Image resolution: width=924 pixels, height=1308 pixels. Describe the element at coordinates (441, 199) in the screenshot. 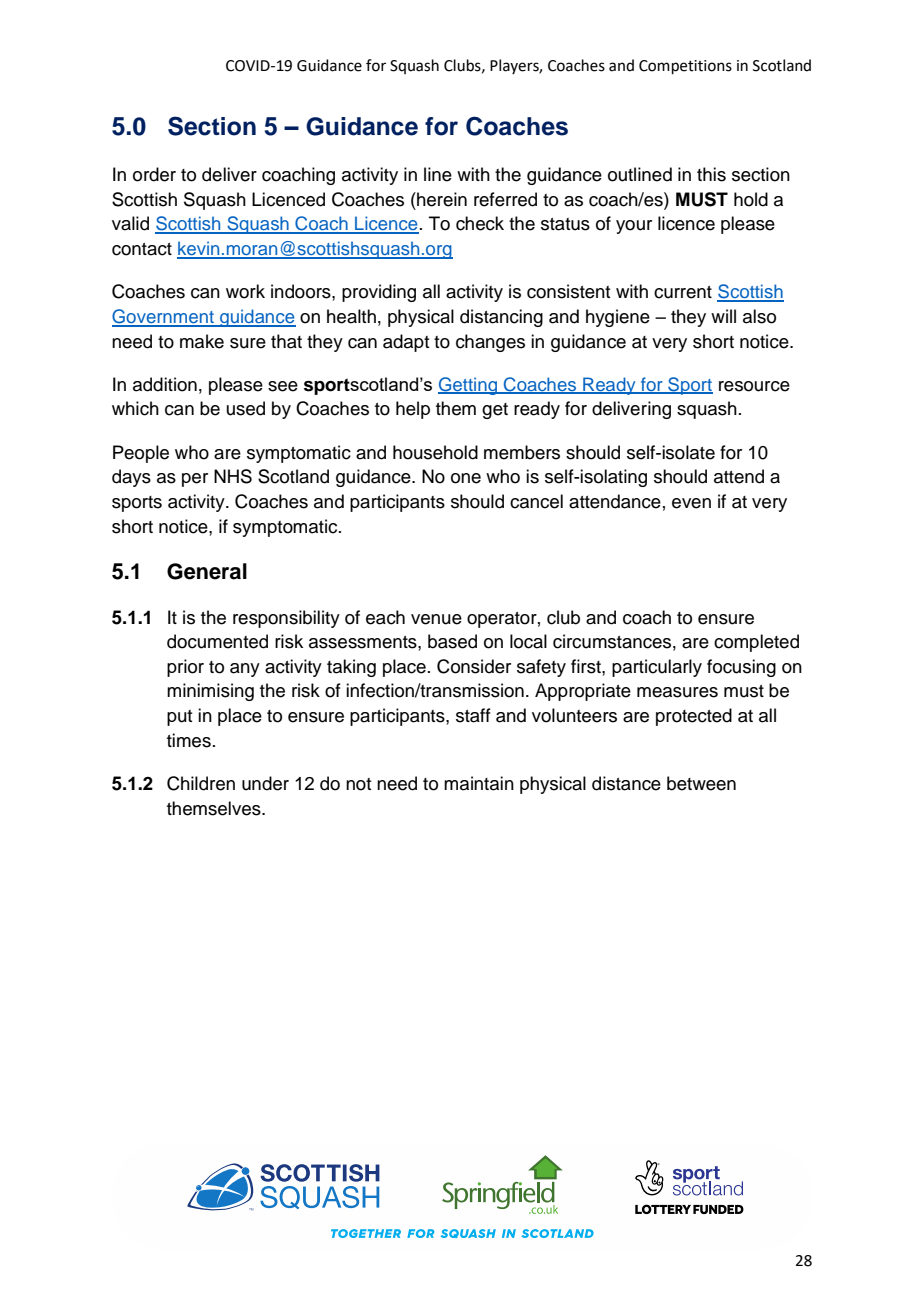

I see `herein` at that location.
